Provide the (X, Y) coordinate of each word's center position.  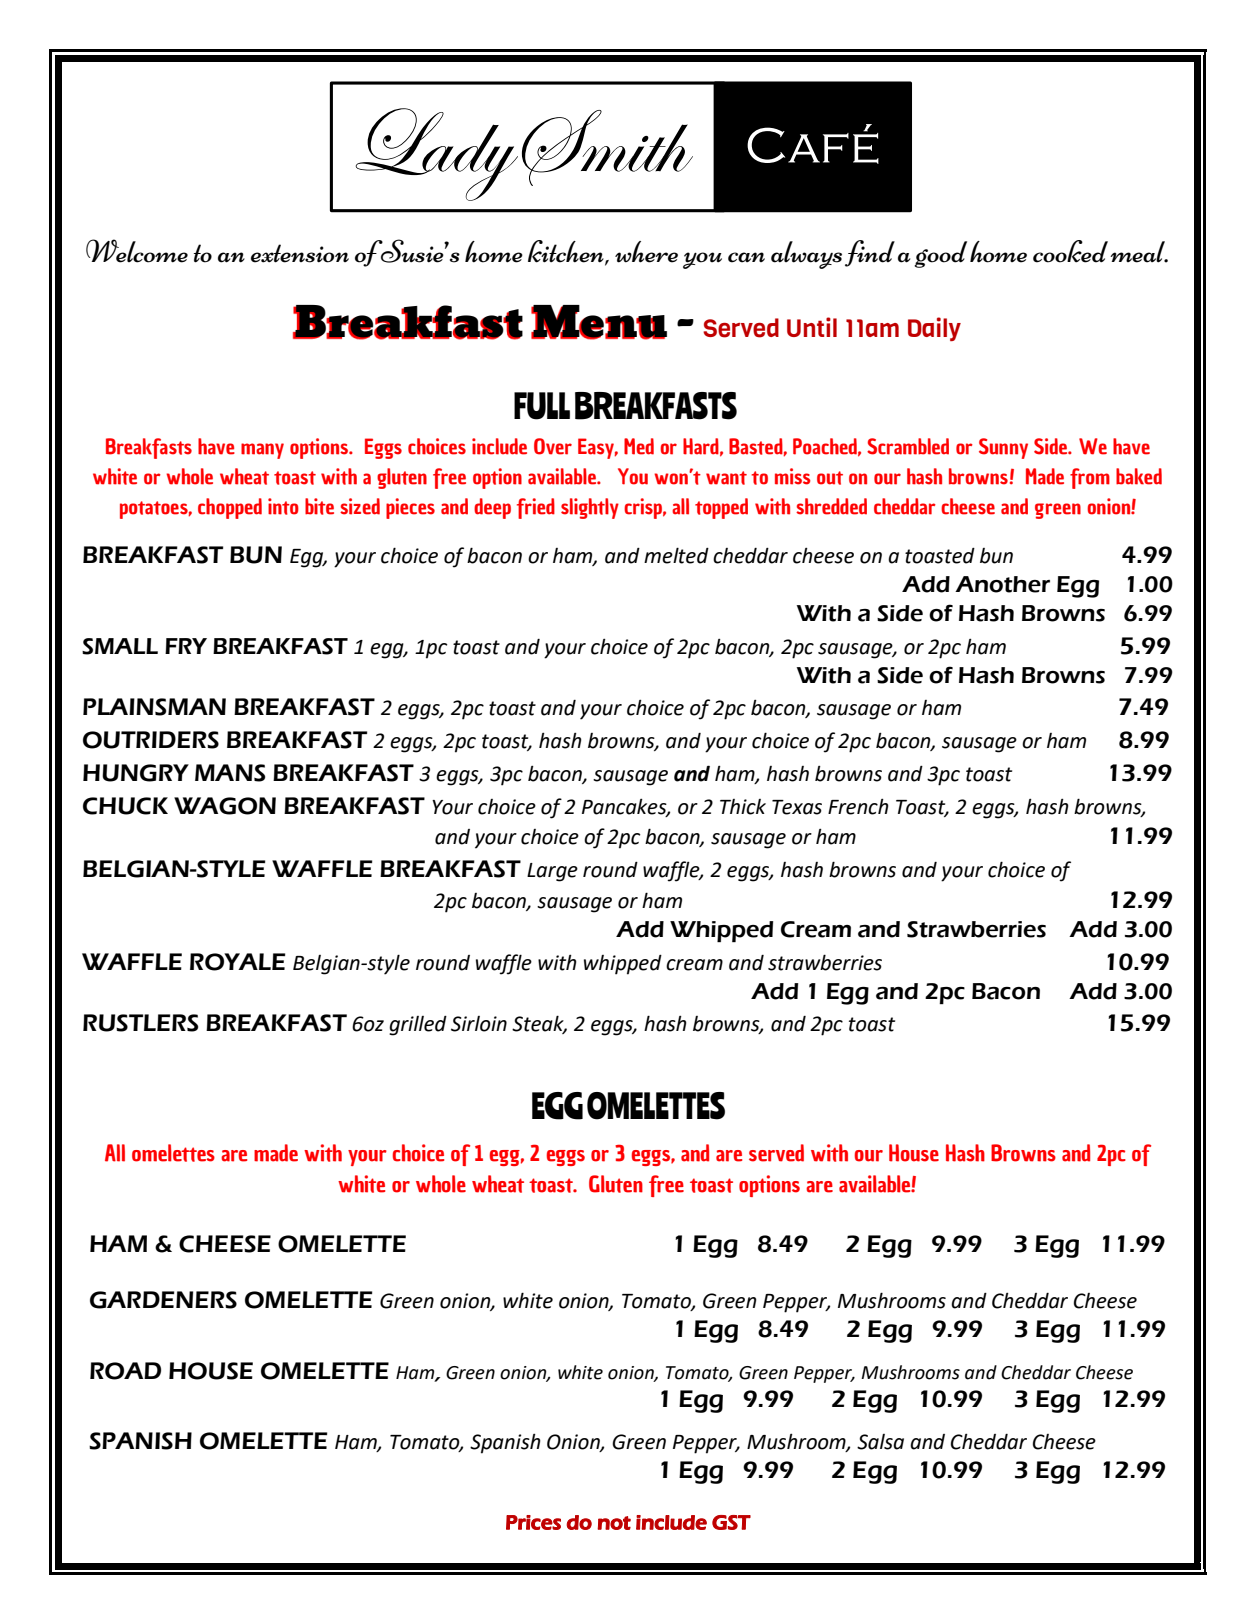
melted (676, 555)
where (646, 252)
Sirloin (479, 1024)
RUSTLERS (140, 1023)
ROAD (125, 1371)
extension (300, 253)
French (858, 806)
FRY (186, 646)
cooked (1070, 251)
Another (1002, 584)
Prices (533, 1522)
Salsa (880, 1442)
